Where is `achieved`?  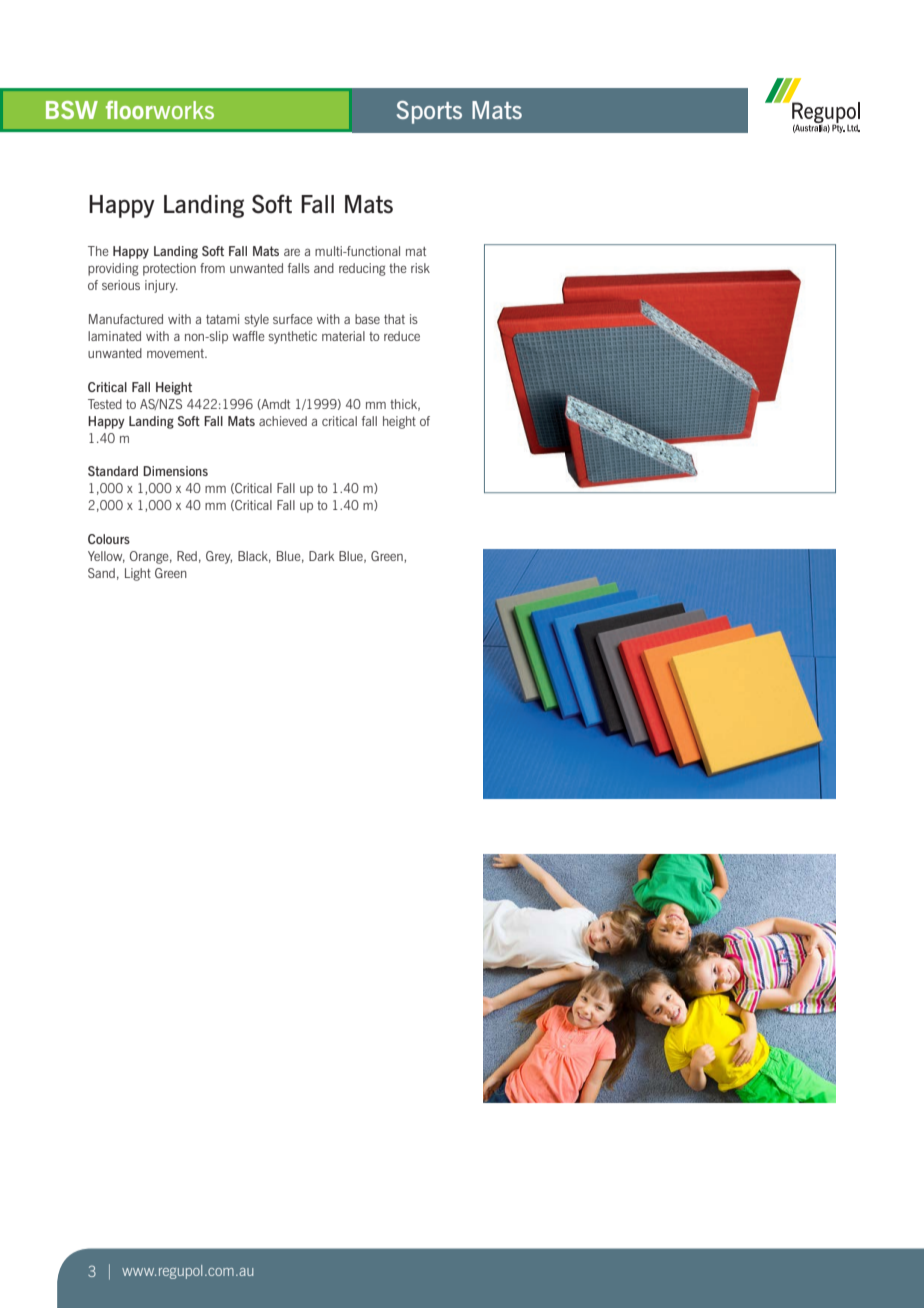 achieved is located at coordinates (283, 421).
